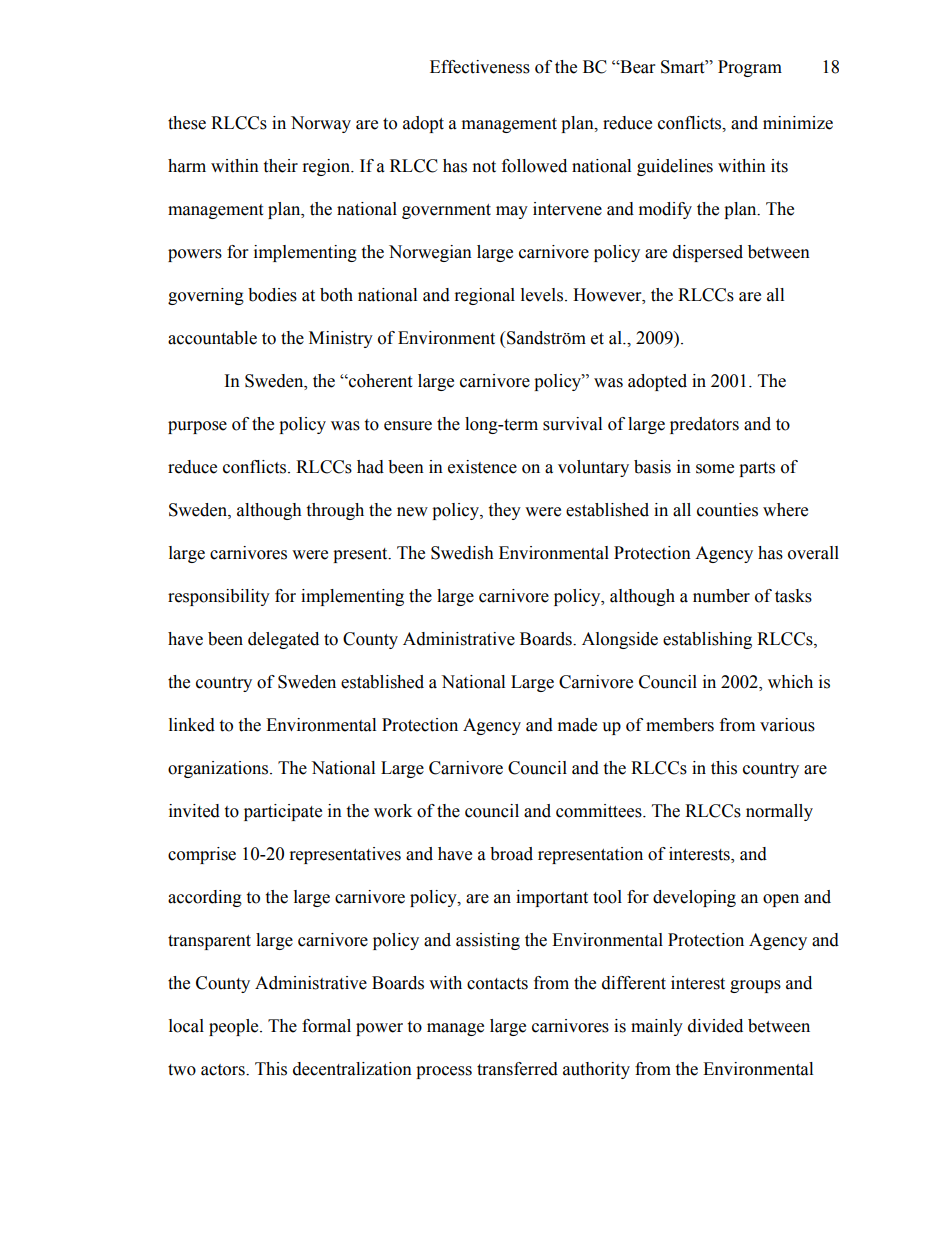  What do you see at coordinates (750, 68) in the page?
I see `Program` at bounding box center [750, 68].
